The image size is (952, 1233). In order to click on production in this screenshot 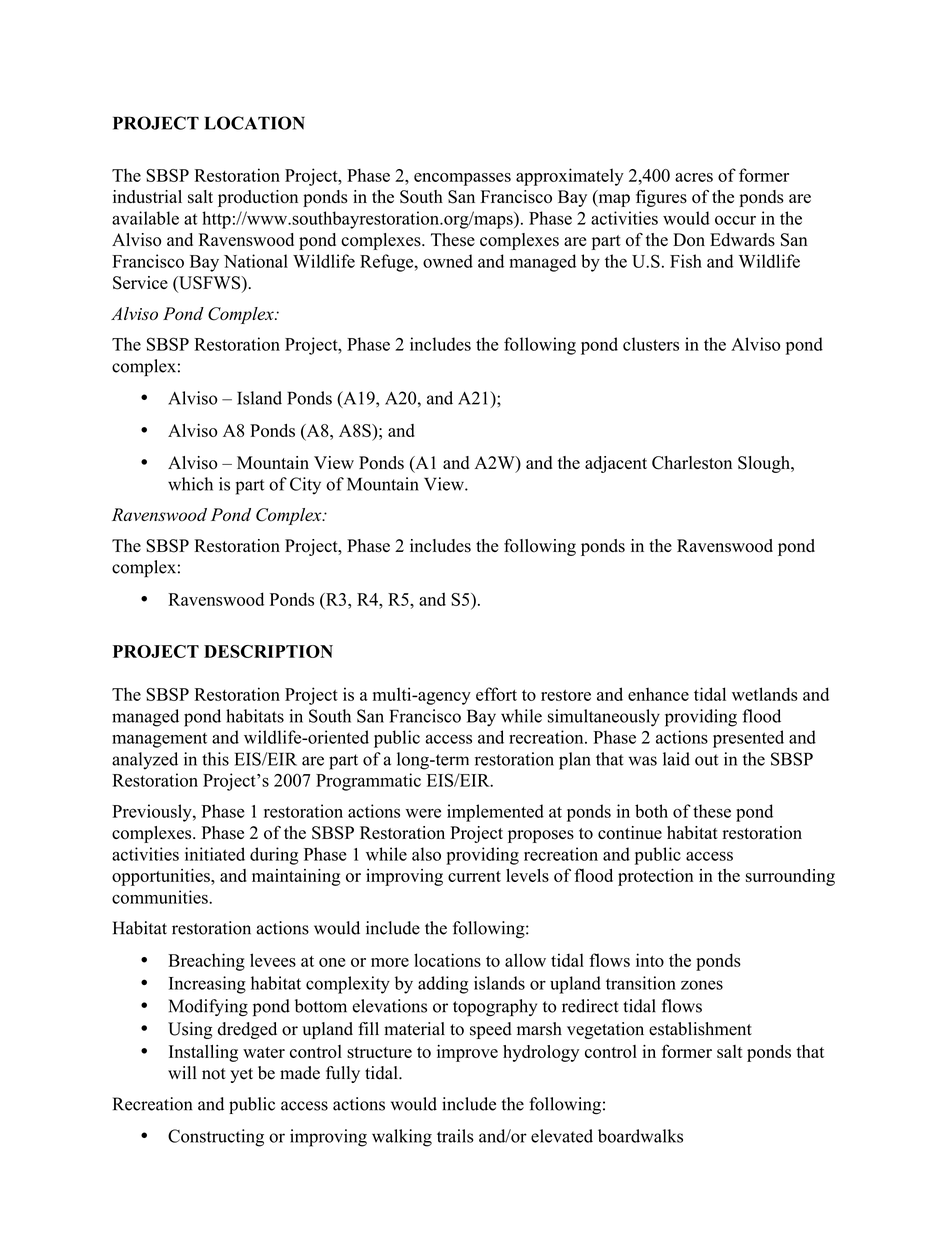, I will do `click(258, 198)`.
